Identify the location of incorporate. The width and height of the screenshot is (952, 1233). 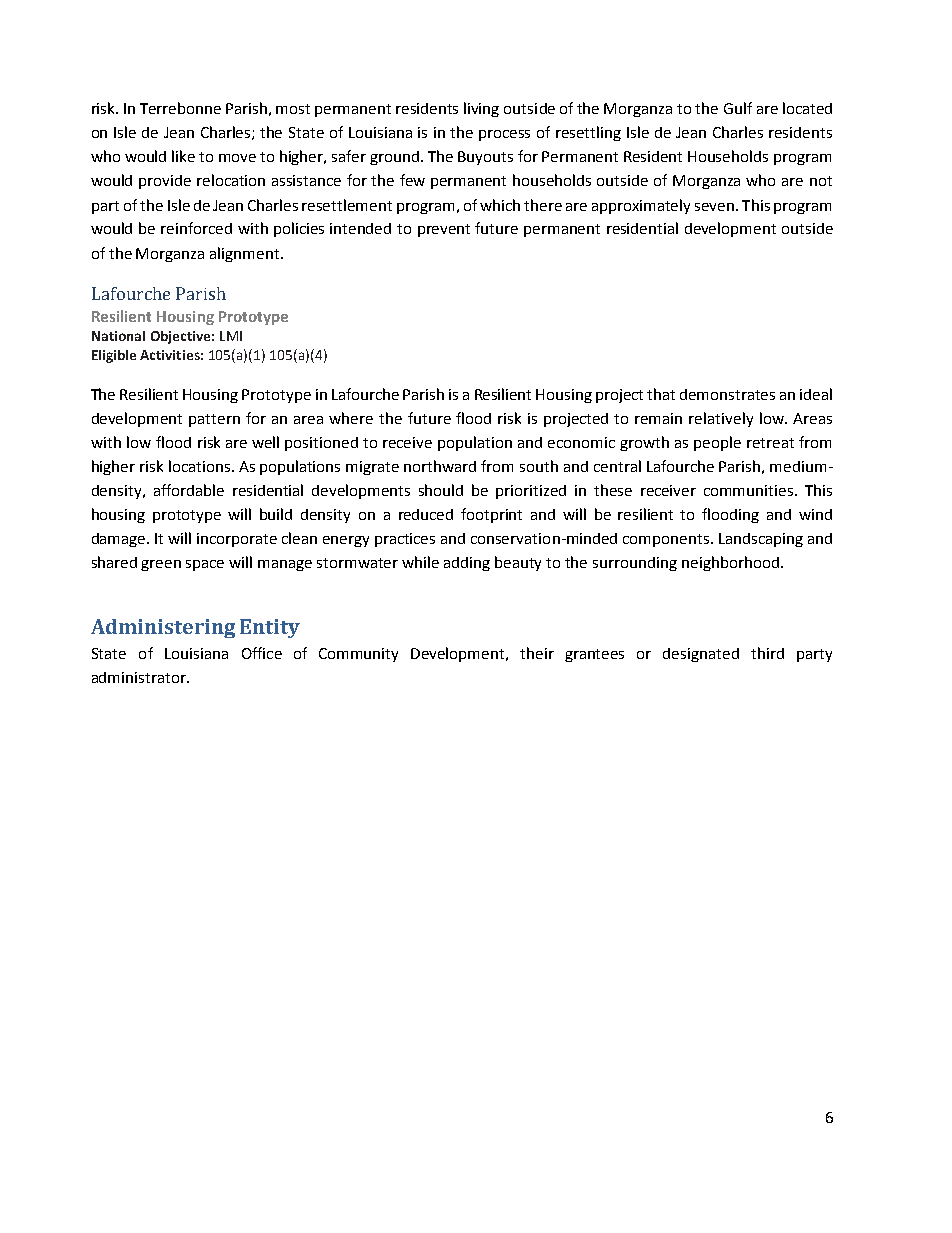
(237, 540).
